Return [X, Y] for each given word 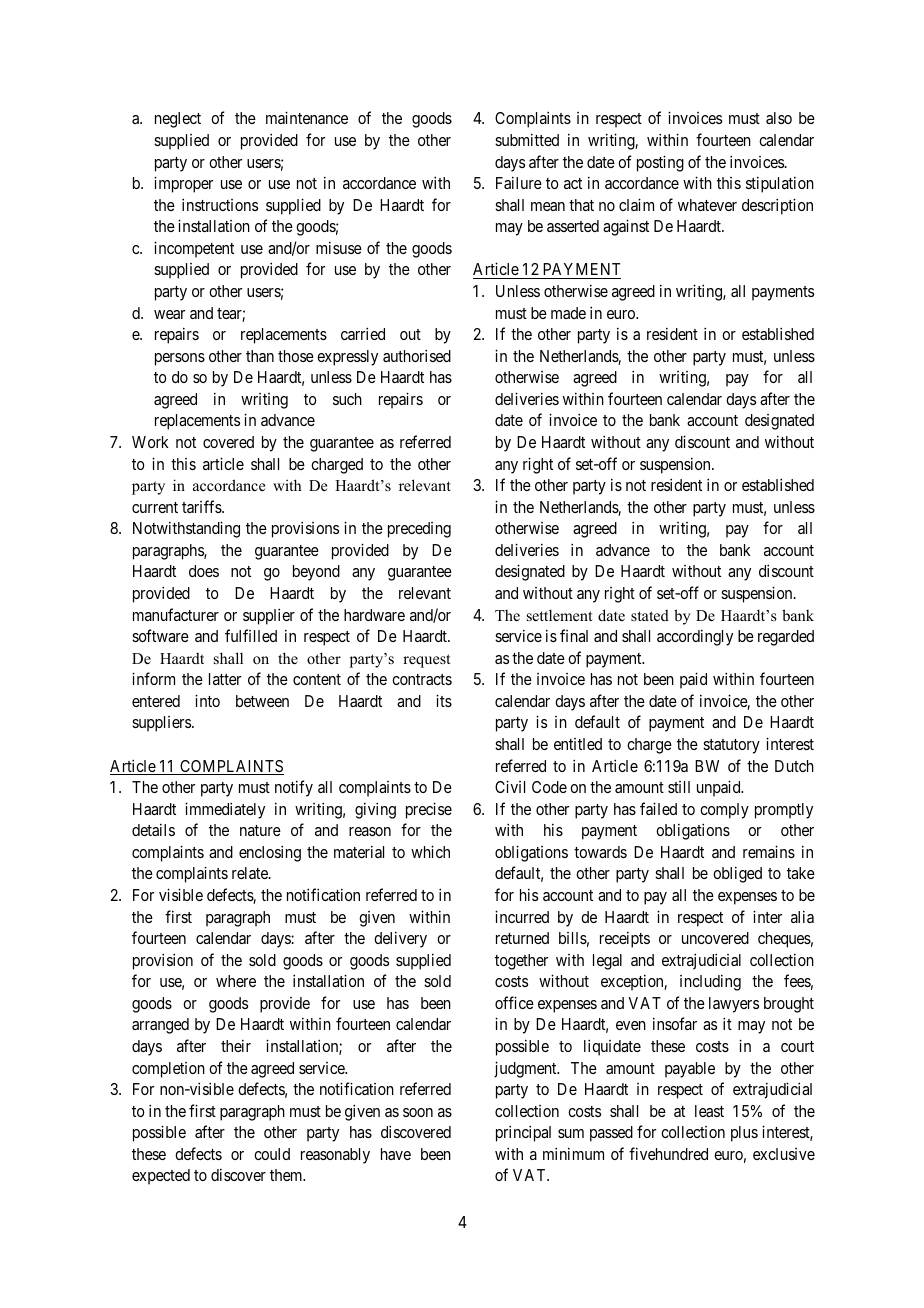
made [568, 313]
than [260, 356]
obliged [737, 874]
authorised [417, 355]
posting [660, 163]
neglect [178, 120]
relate [251, 873]
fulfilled [251, 635]
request [426, 661]
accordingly [695, 637]
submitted [527, 139]
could [272, 1154]
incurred [522, 916]
